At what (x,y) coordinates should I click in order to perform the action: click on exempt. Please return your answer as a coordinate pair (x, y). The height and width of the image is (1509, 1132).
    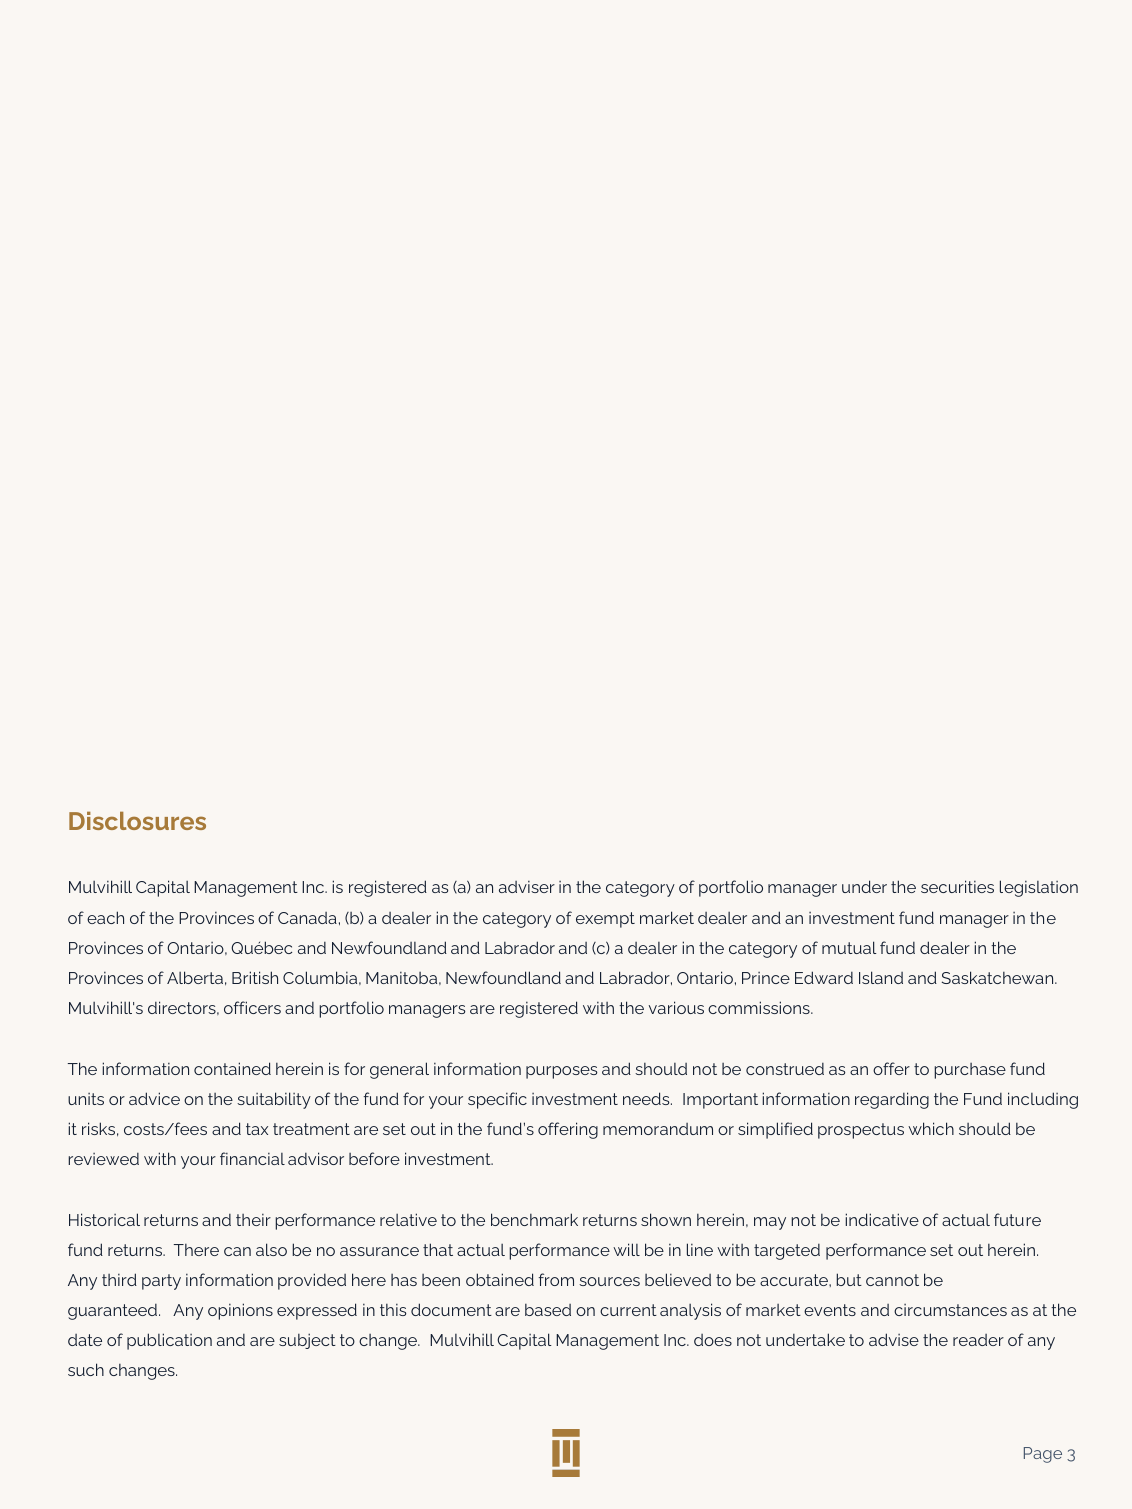
    Looking at the image, I should click on (605, 920).
